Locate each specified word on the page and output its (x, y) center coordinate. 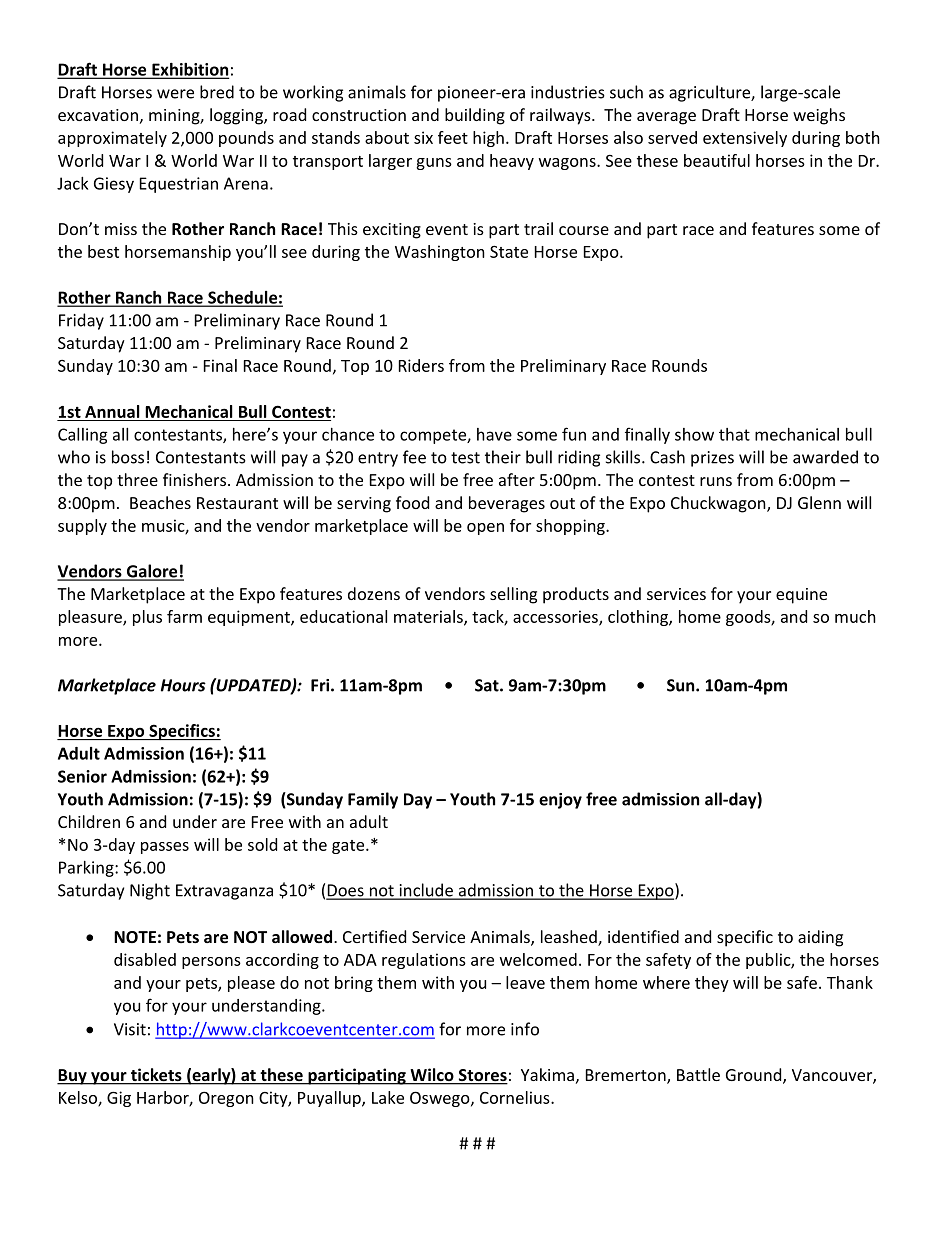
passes (165, 848)
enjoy (560, 801)
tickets (156, 1076)
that (734, 434)
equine (801, 596)
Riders (421, 365)
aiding (820, 938)
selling (513, 595)
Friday (81, 321)
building (475, 116)
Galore (152, 572)
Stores (482, 1076)
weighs (819, 116)
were (175, 94)
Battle (698, 1074)
